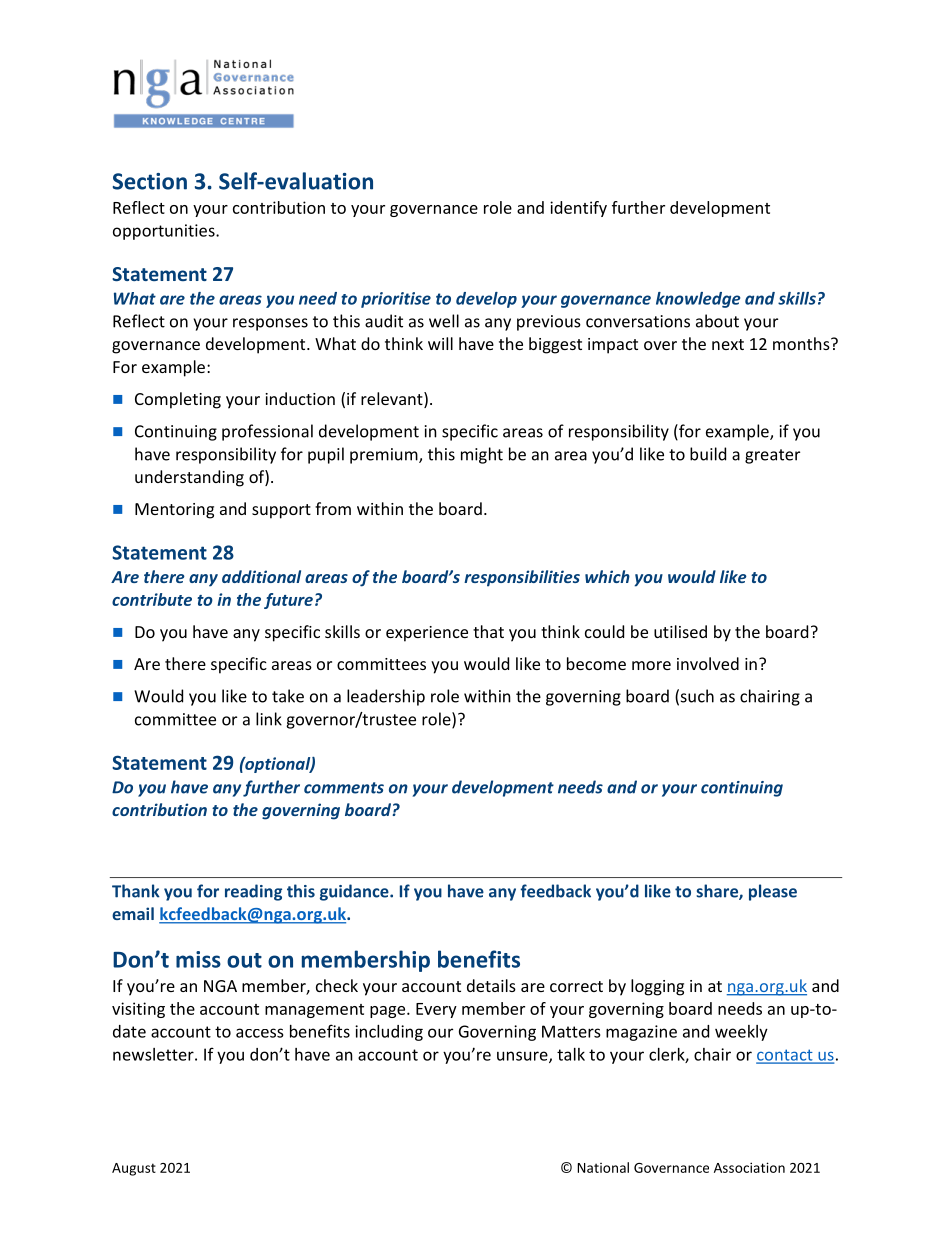 This page has width=952, height=1233. Describe the element at coordinates (749, 1167) in the page. I see `Association` at that location.
